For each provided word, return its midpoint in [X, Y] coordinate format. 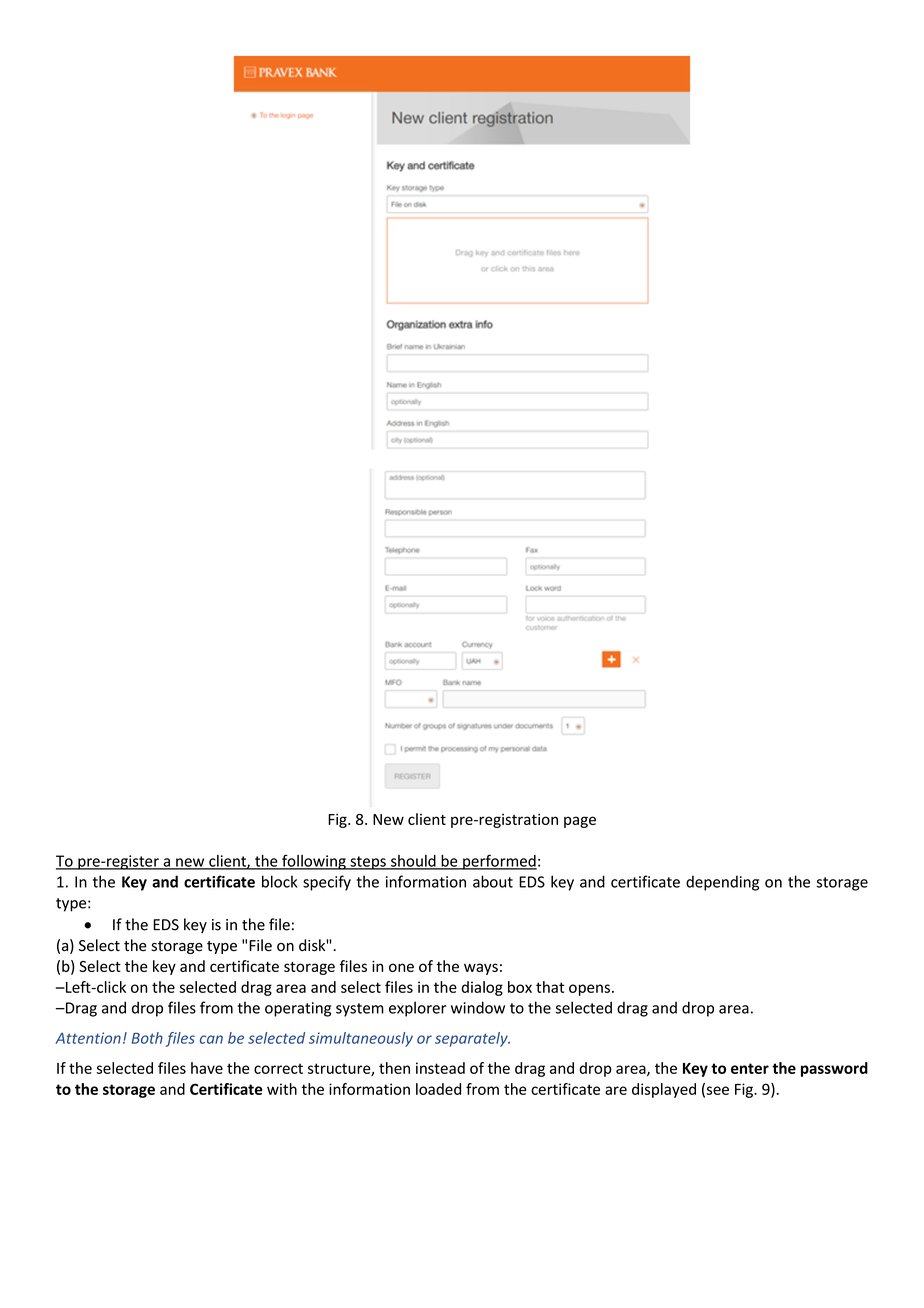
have [207, 1068]
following [314, 862]
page [580, 822]
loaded [438, 1089]
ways [481, 969]
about [493, 881]
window [478, 1007]
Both [147, 1038]
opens [591, 990]
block [279, 881]
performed [499, 862]
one [401, 967]
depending [722, 883]
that [550, 987]
